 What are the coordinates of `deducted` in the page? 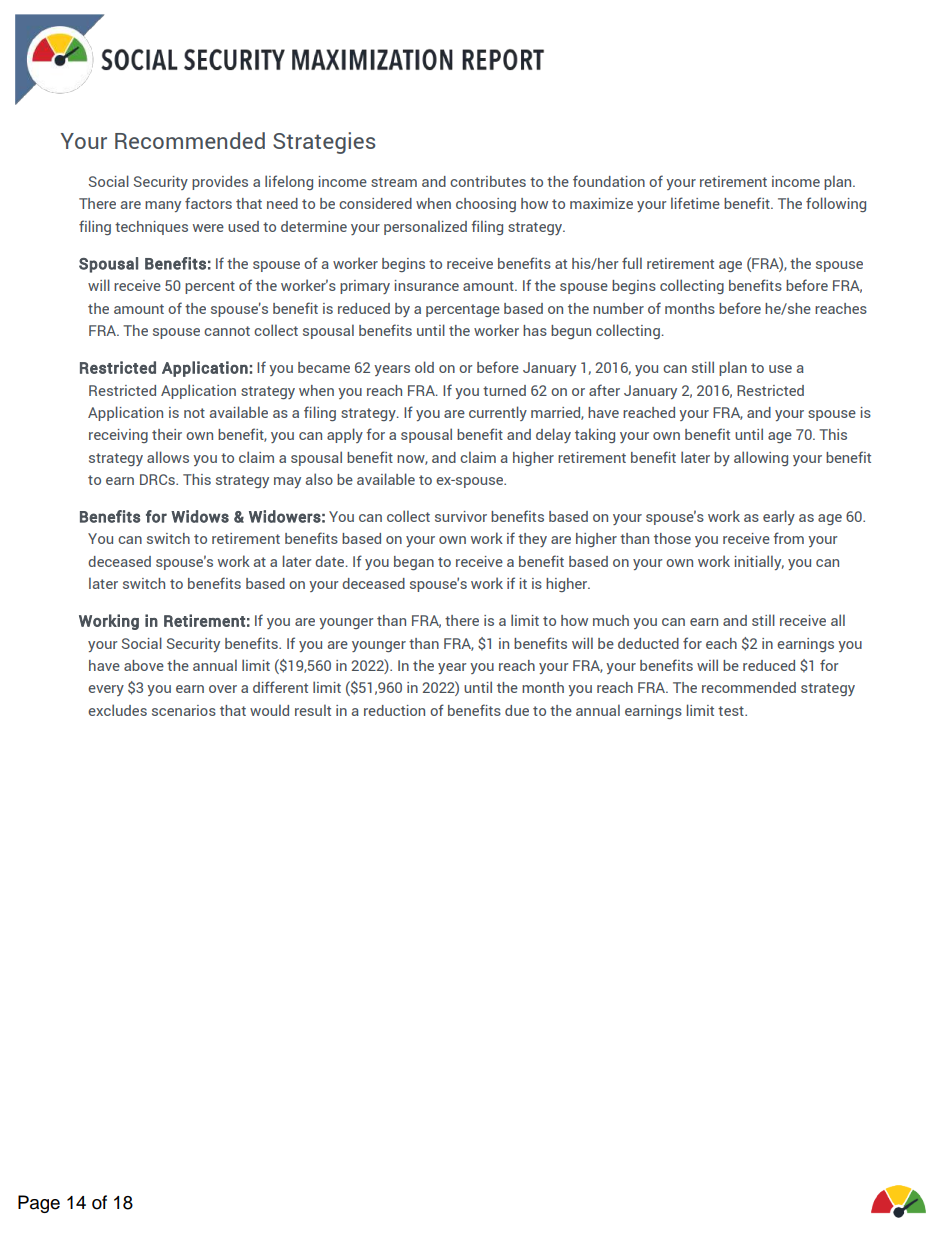 It's located at (648, 643).
